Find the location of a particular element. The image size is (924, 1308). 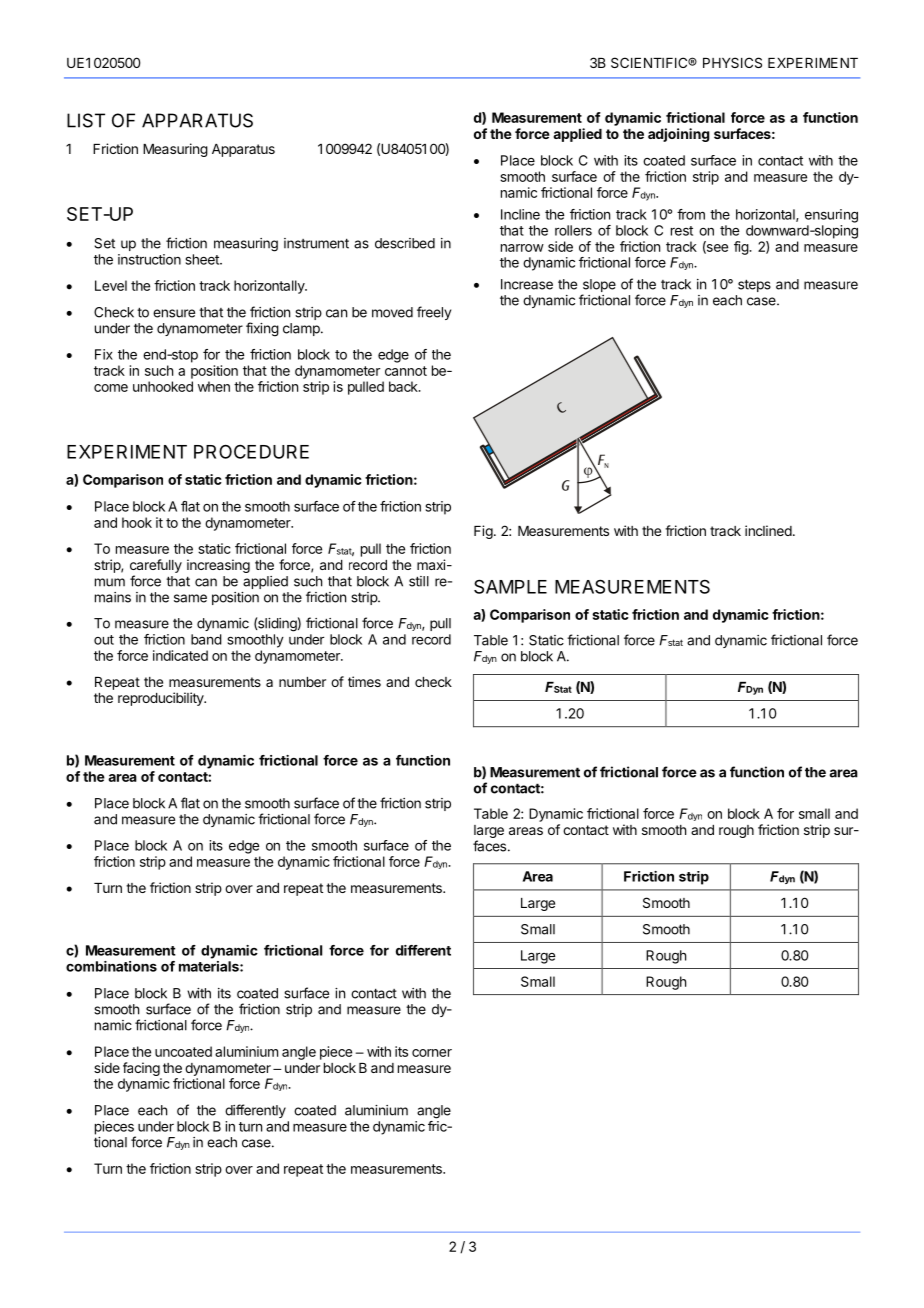

corner is located at coordinates (432, 1053).
